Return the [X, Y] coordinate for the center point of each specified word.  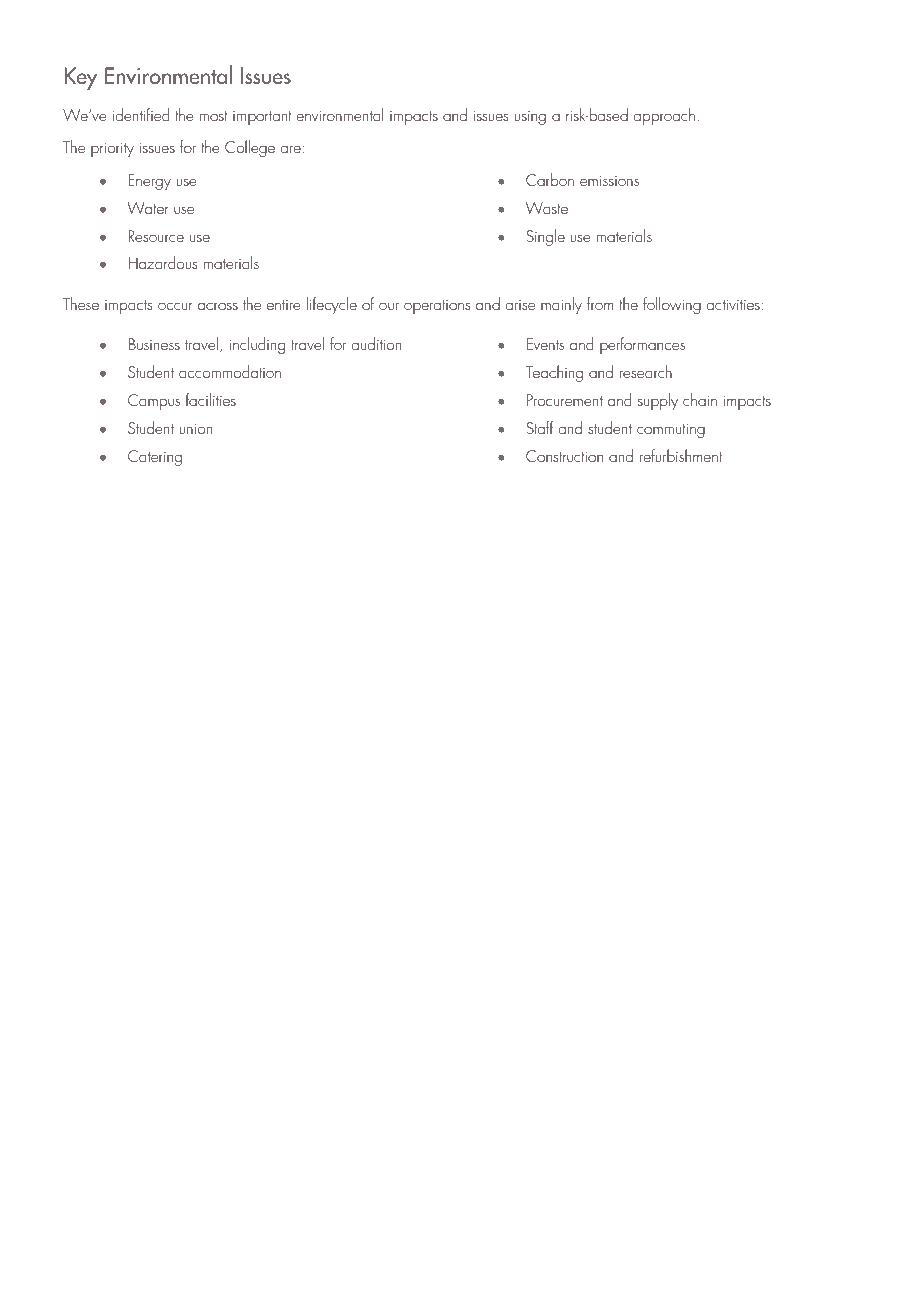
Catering [155, 458]
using [530, 118]
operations [437, 307]
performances [642, 345]
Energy [149, 182]
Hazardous [162, 262]
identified [141, 114]
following [672, 305]
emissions [609, 181]
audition [376, 343]
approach [664, 116]
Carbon [550, 179]
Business [154, 344]
